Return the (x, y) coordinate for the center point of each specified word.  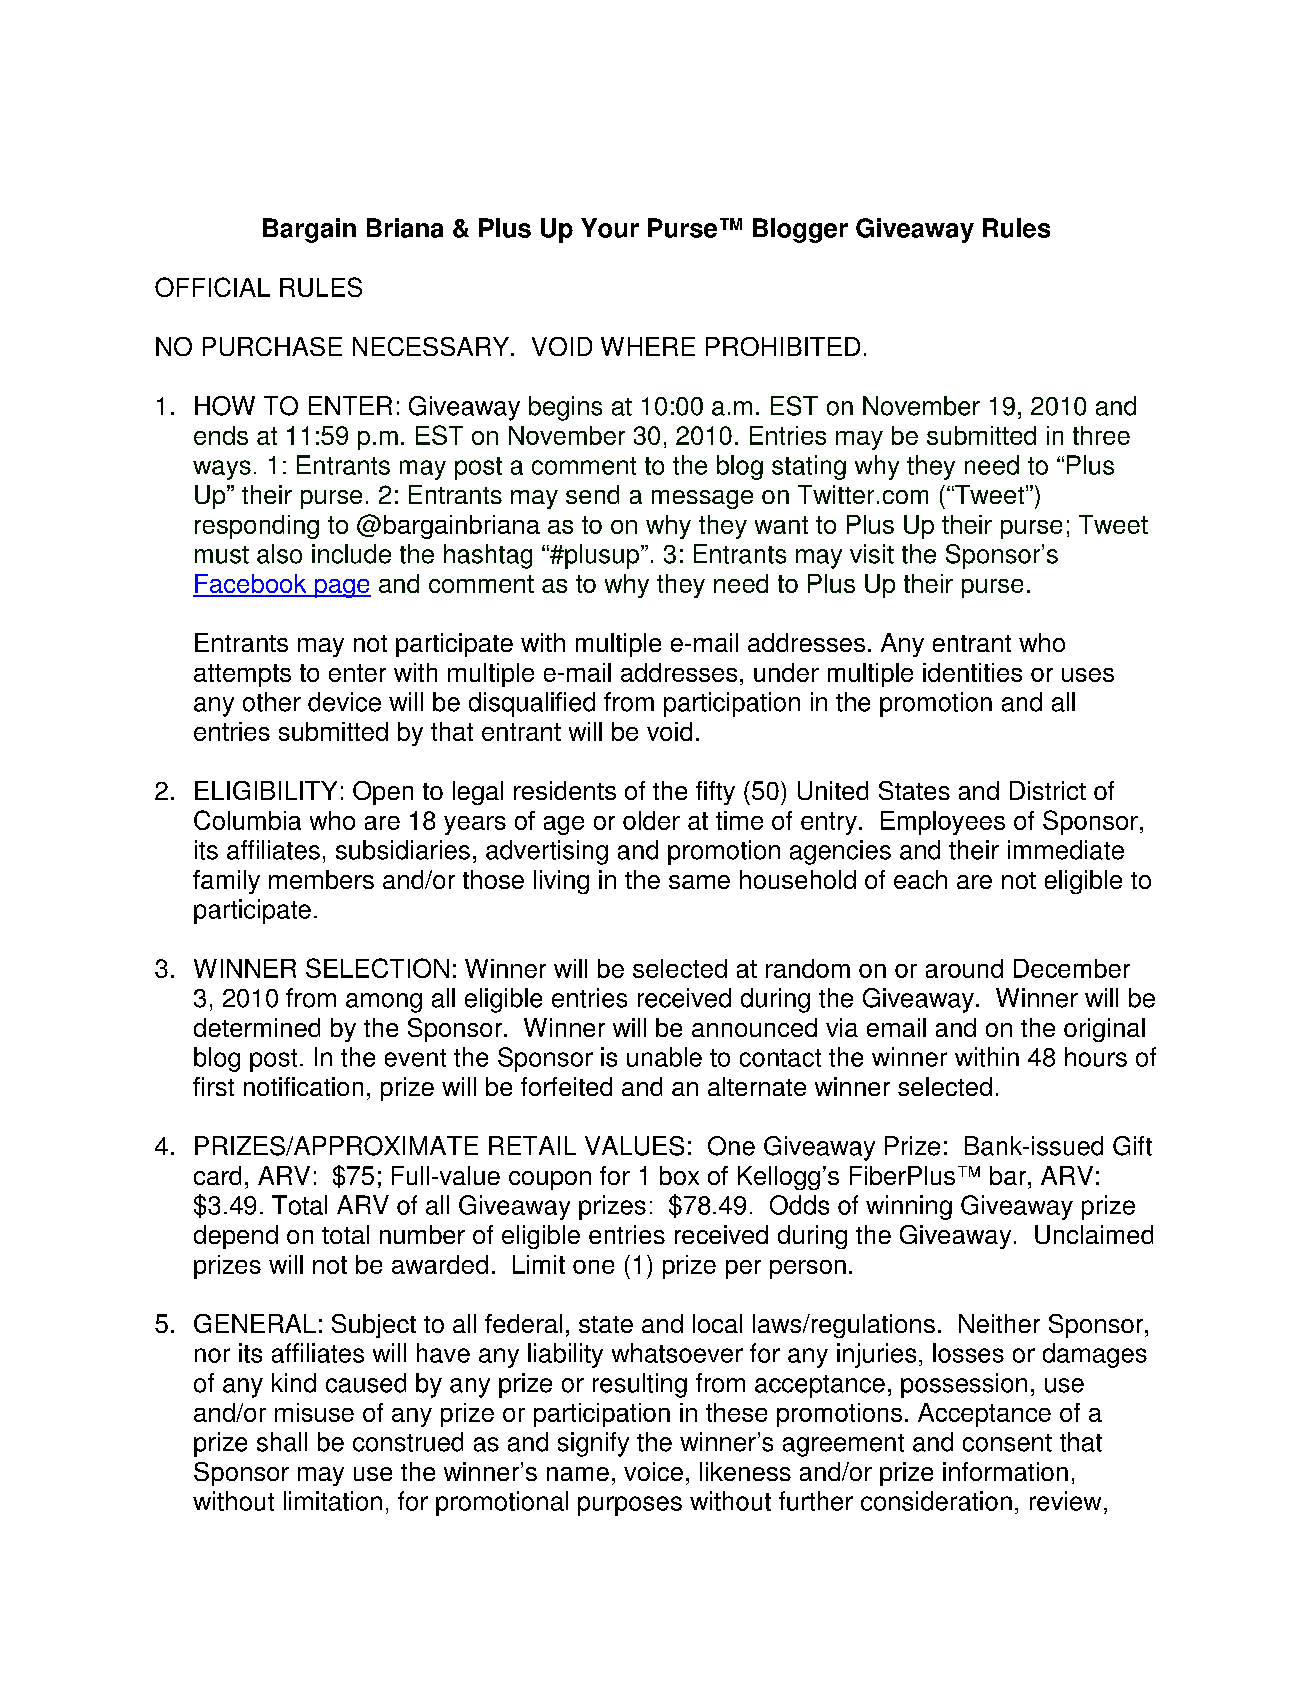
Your (610, 228)
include (351, 554)
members (321, 879)
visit (872, 554)
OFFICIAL (212, 287)
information (1005, 1471)
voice (653, 1471)
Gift (1132, 1146)
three (1101, 435)
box (679, 1175)
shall (282, 1442)
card (217, 1175)
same (699, 882)
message (702, 499)
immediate (1066, 850)
